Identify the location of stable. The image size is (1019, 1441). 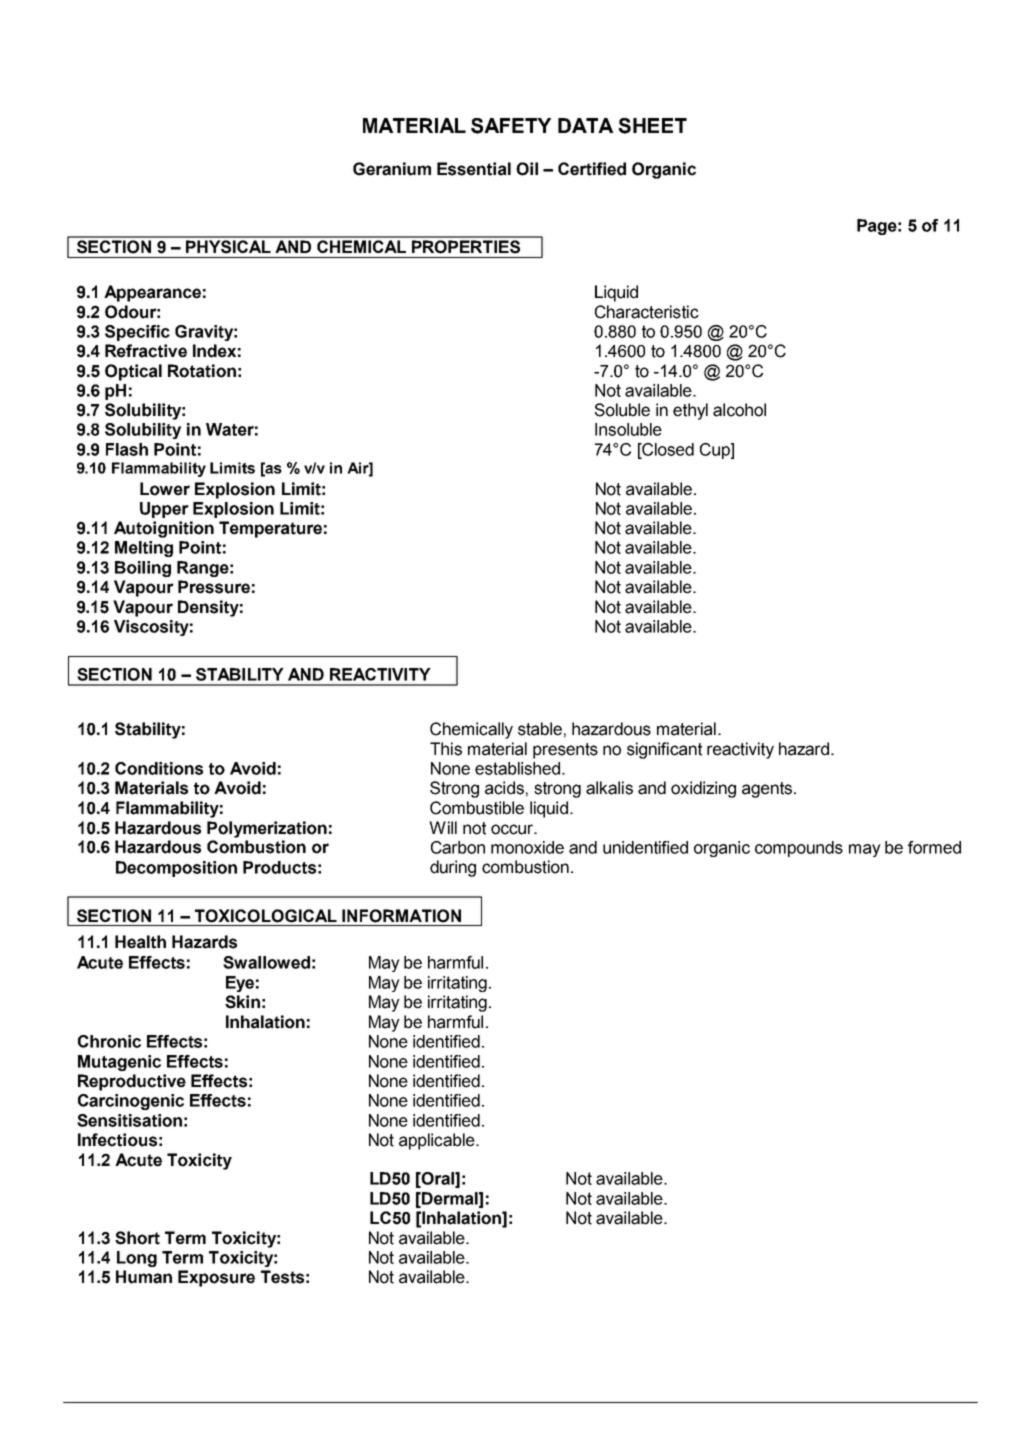
(540, 729).
